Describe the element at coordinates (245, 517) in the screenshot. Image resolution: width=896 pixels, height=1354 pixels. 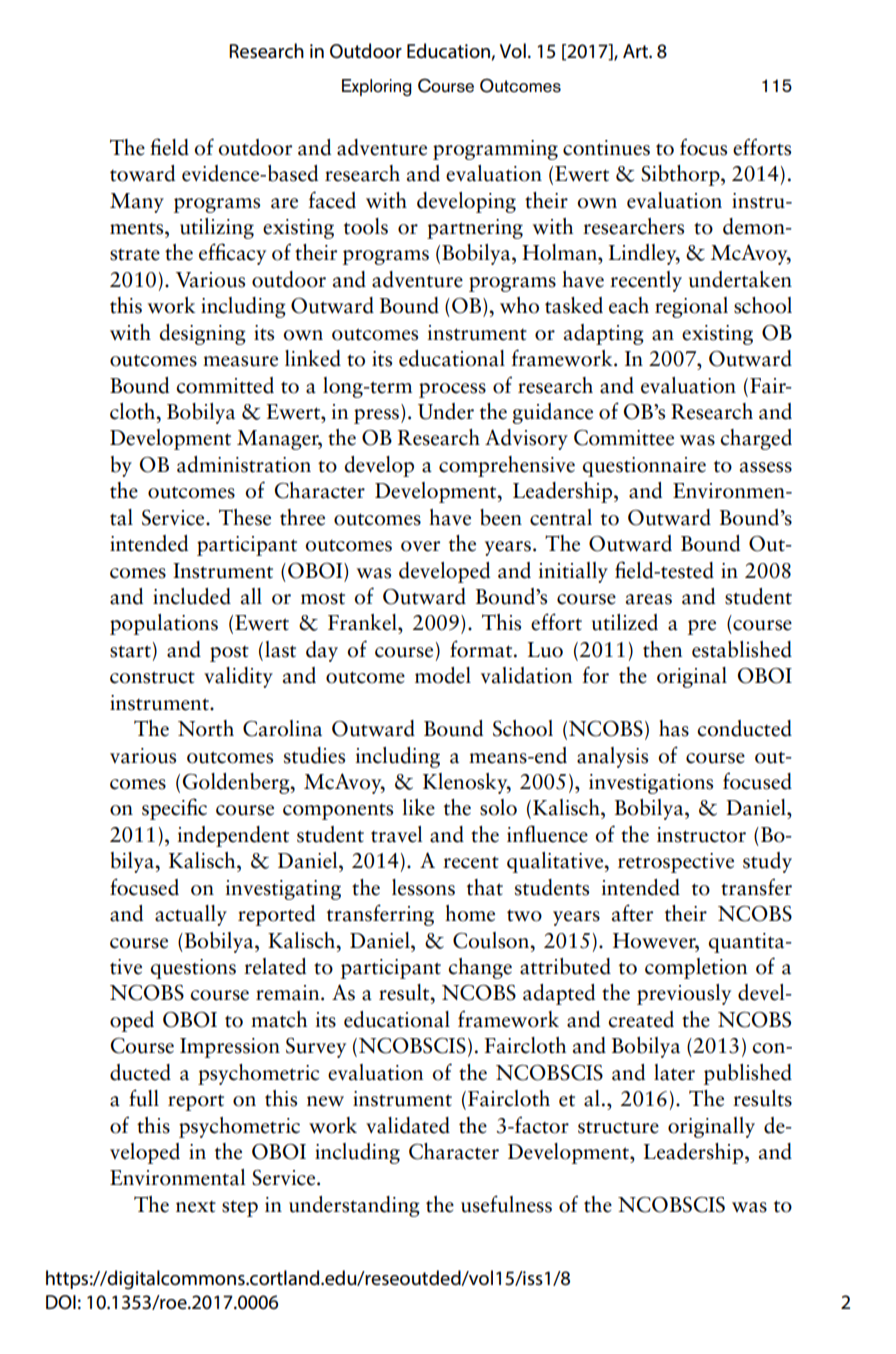
I see `These` at that location.
